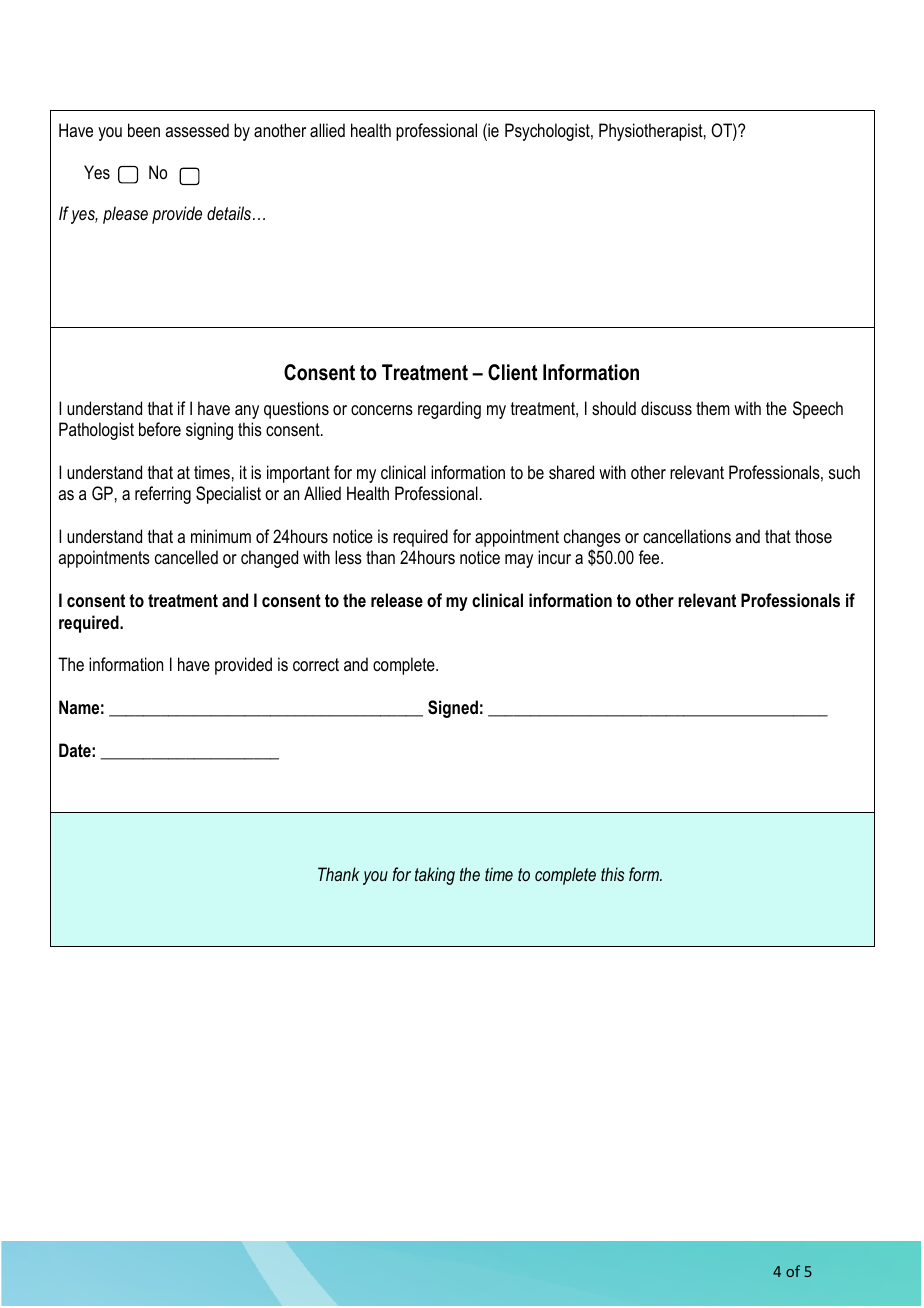 This page has width=924, height=1308. I want to click on any, so click(247, 412).
